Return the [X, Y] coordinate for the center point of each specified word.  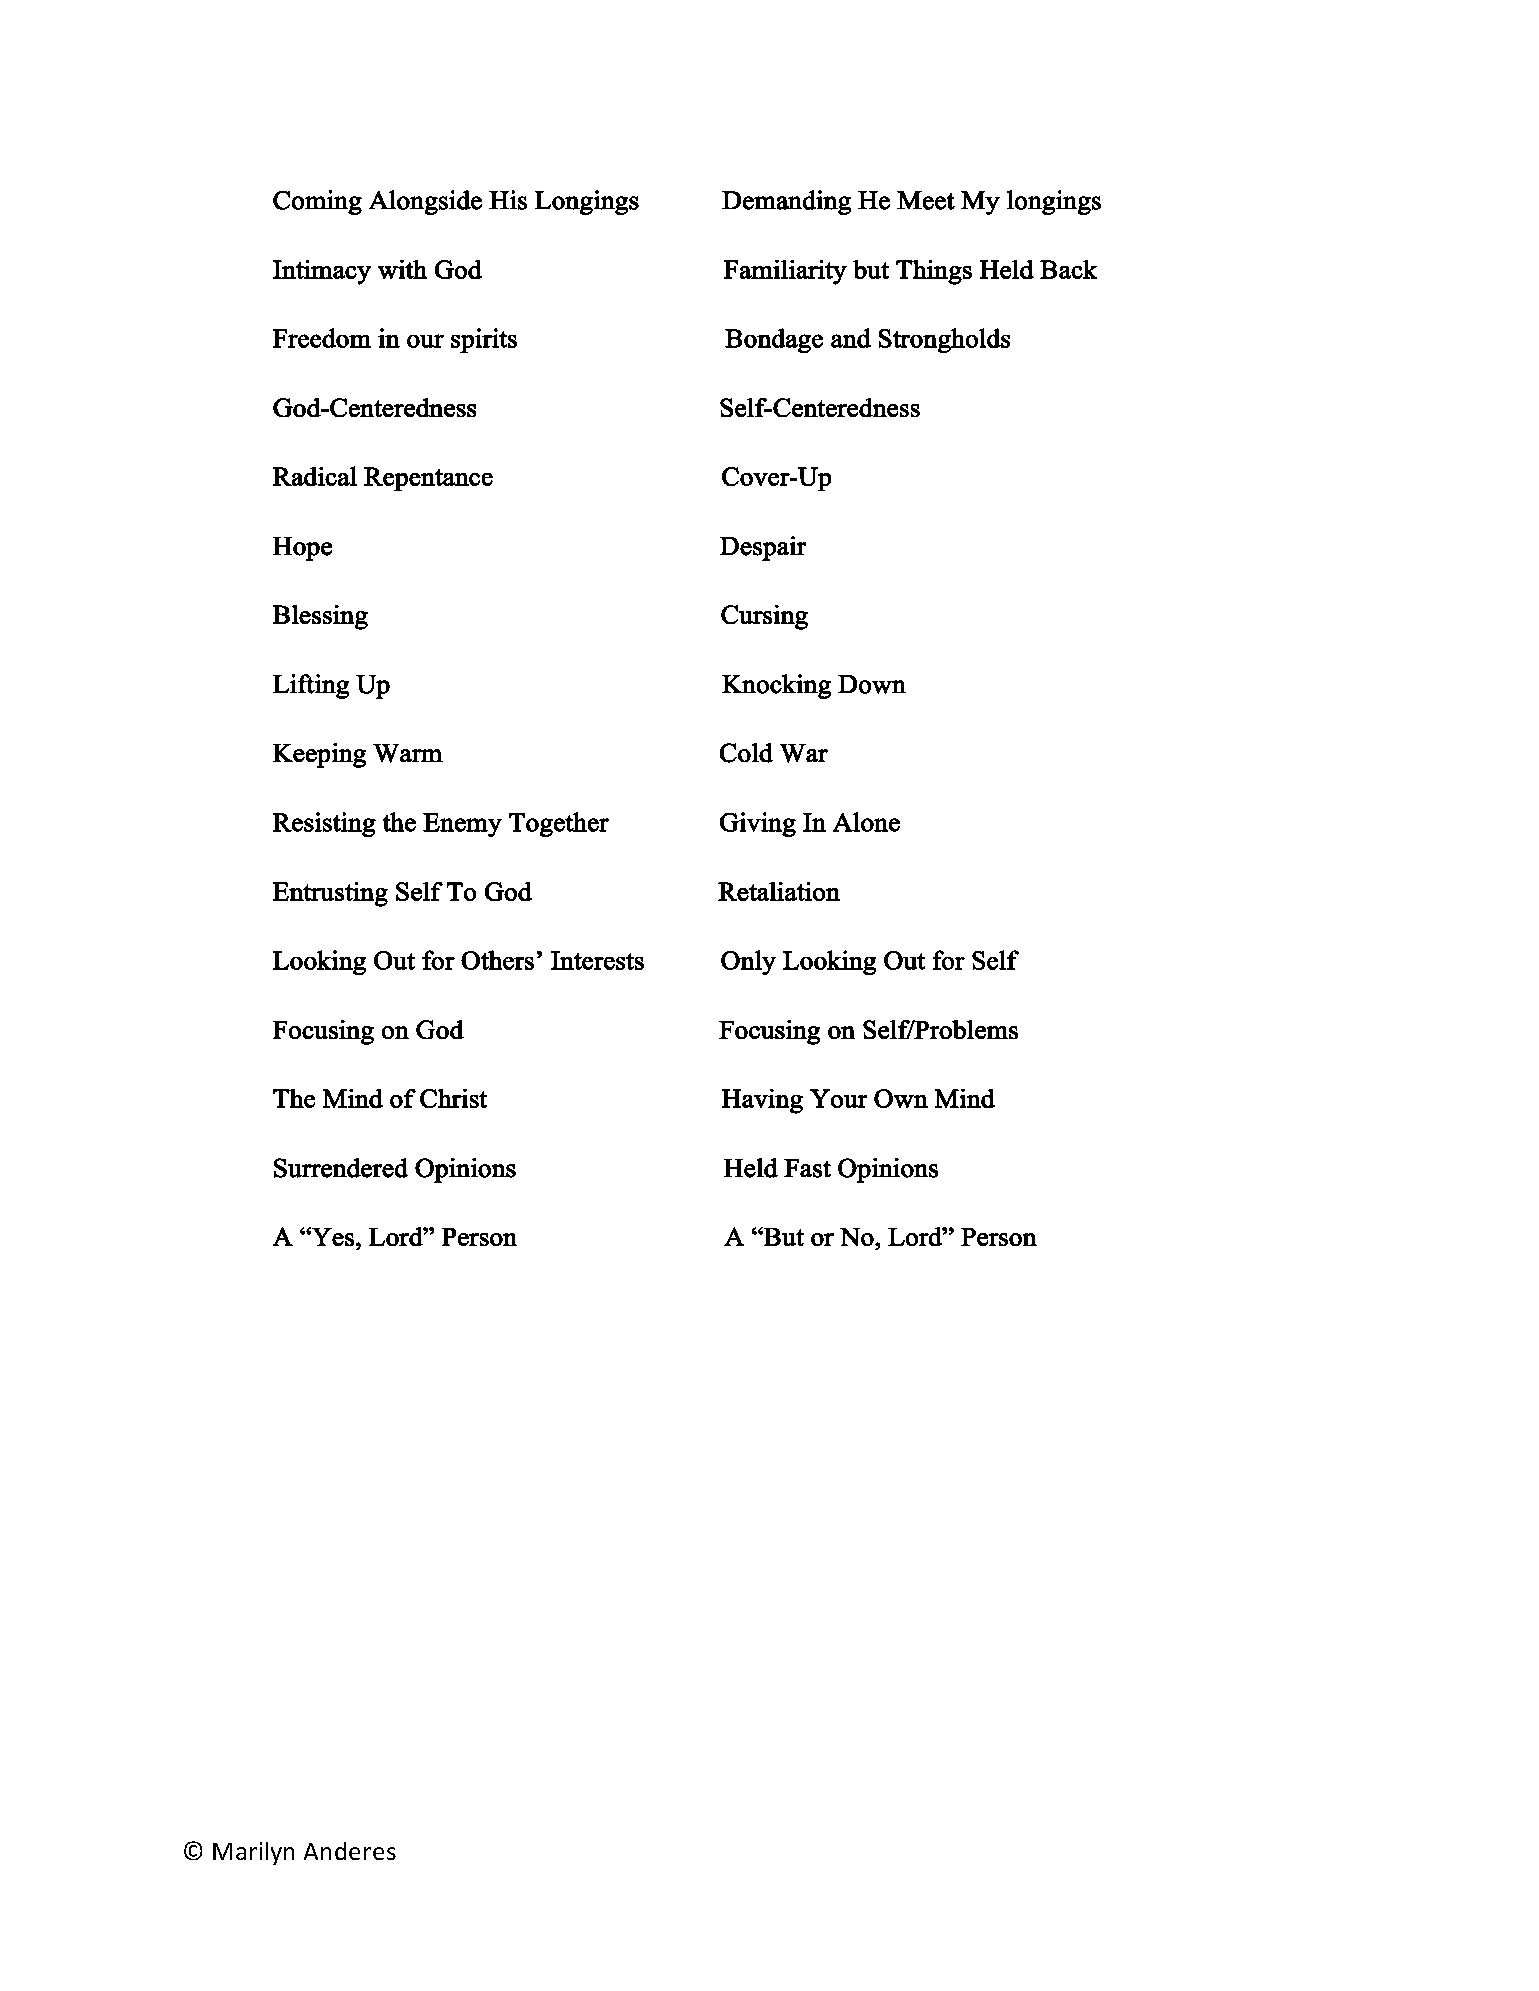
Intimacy [322, 272]
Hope [302, 549]
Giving [758, 824]
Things [934, 272]
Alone [866, 822]
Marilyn [253, 1853]
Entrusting [330, 894]
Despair [763, 548]
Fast [807, 1168]
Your [838, 1098]
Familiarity [785, 272]
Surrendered [341, 1168]
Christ [453, 1098]
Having [762, 1101]
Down [872, 684]
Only [748, 962]
